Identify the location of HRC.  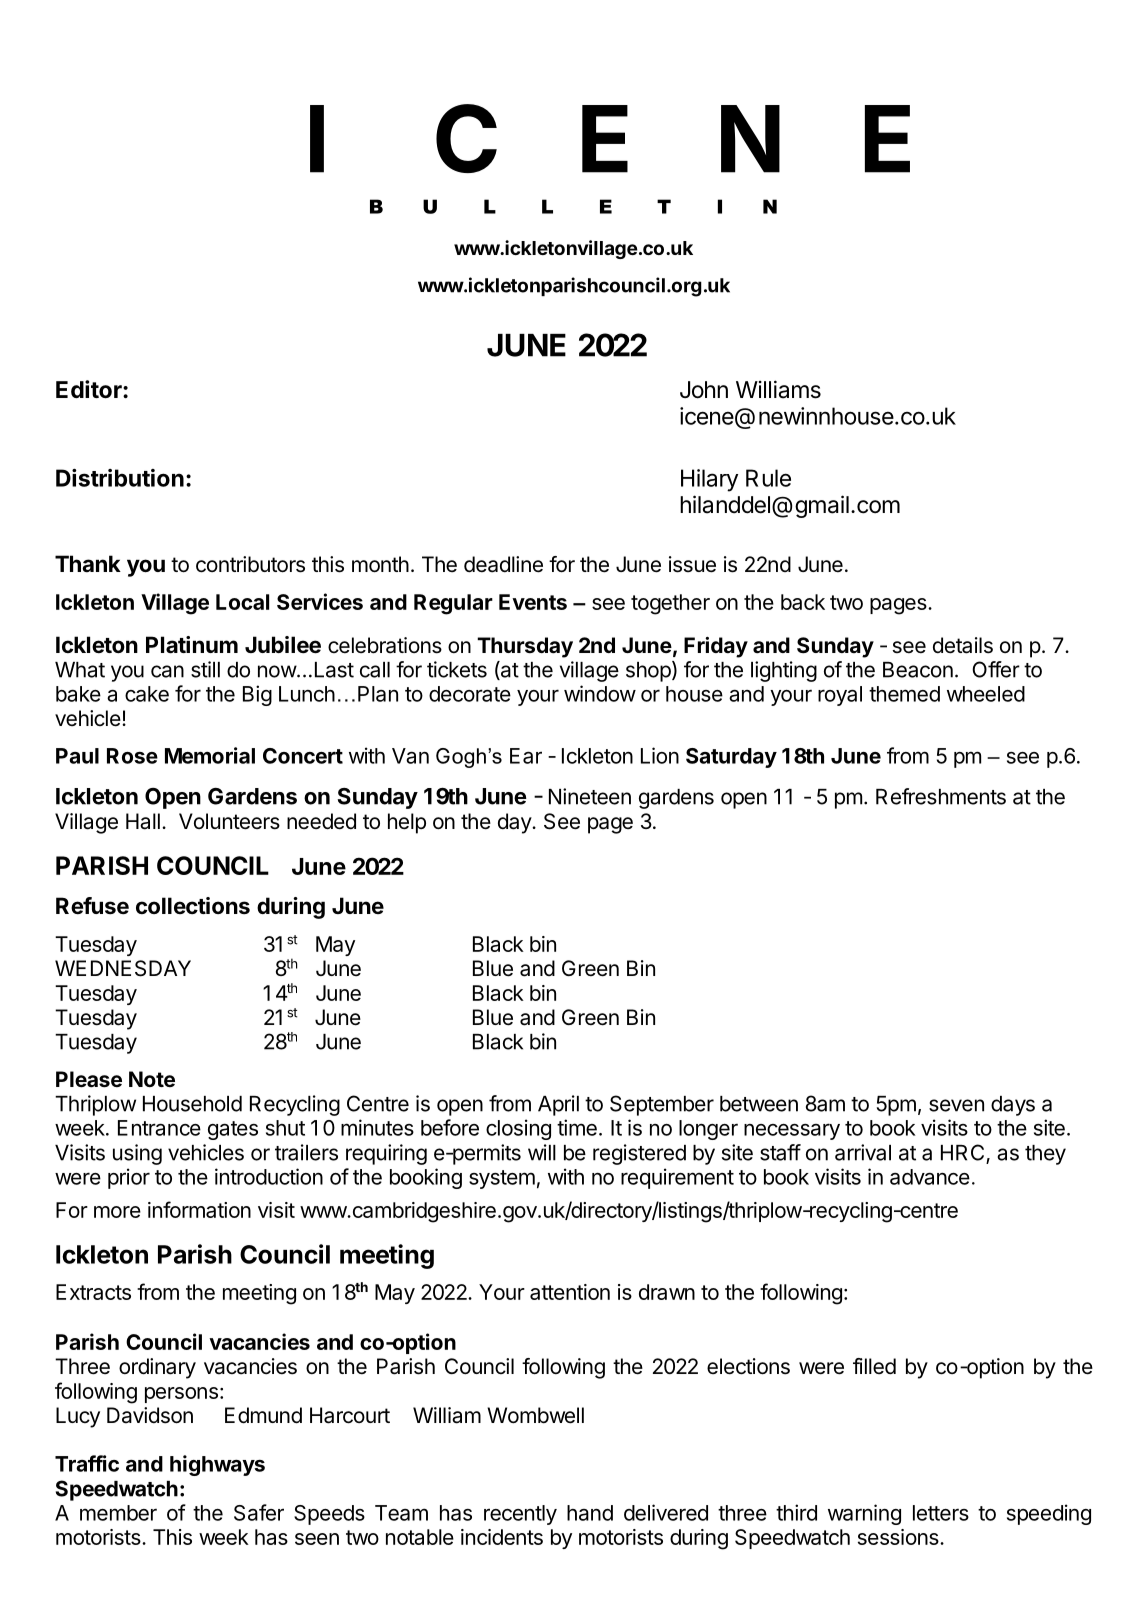
(964, 1153).
